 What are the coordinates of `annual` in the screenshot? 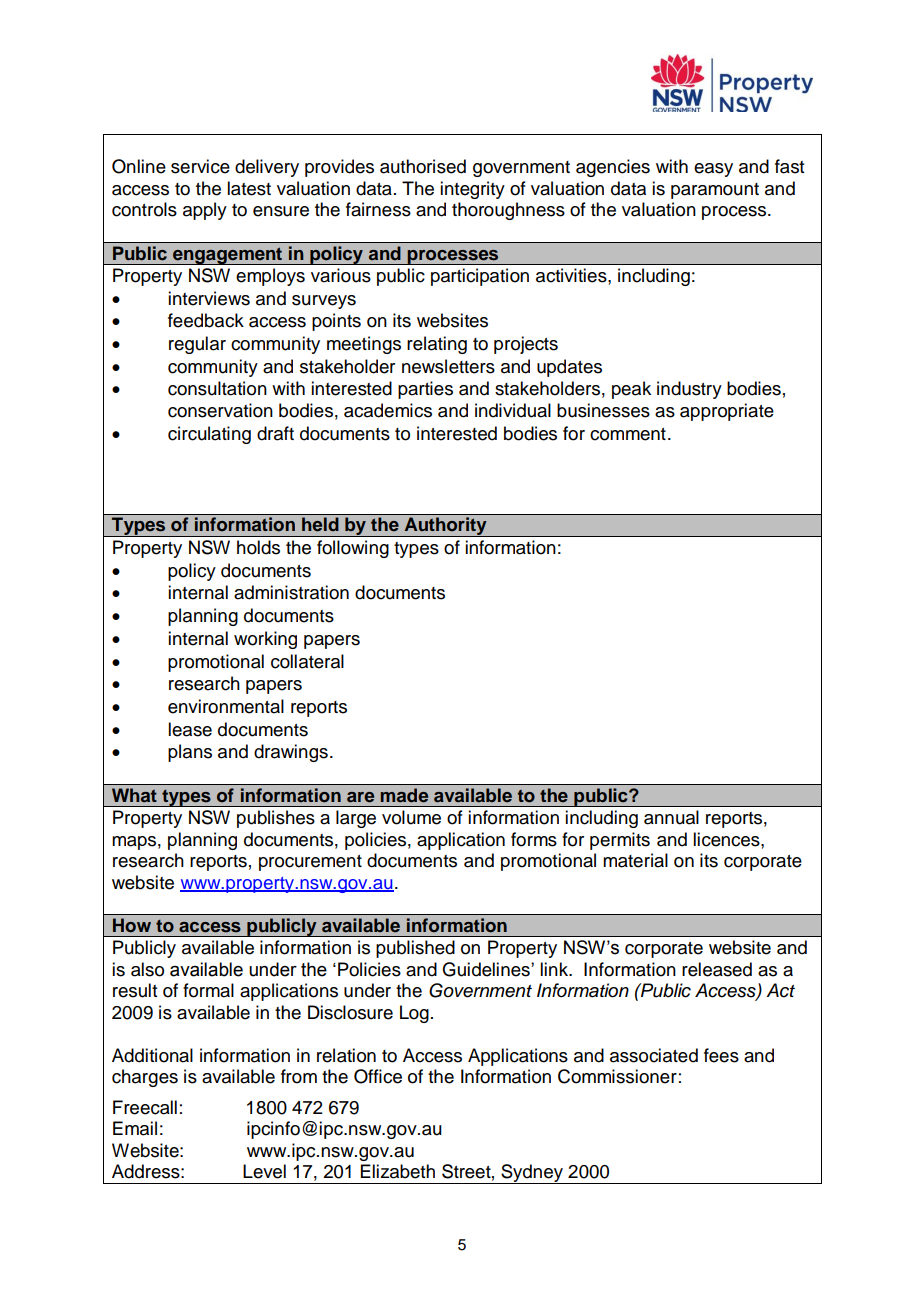 It's located at (671, 817).
